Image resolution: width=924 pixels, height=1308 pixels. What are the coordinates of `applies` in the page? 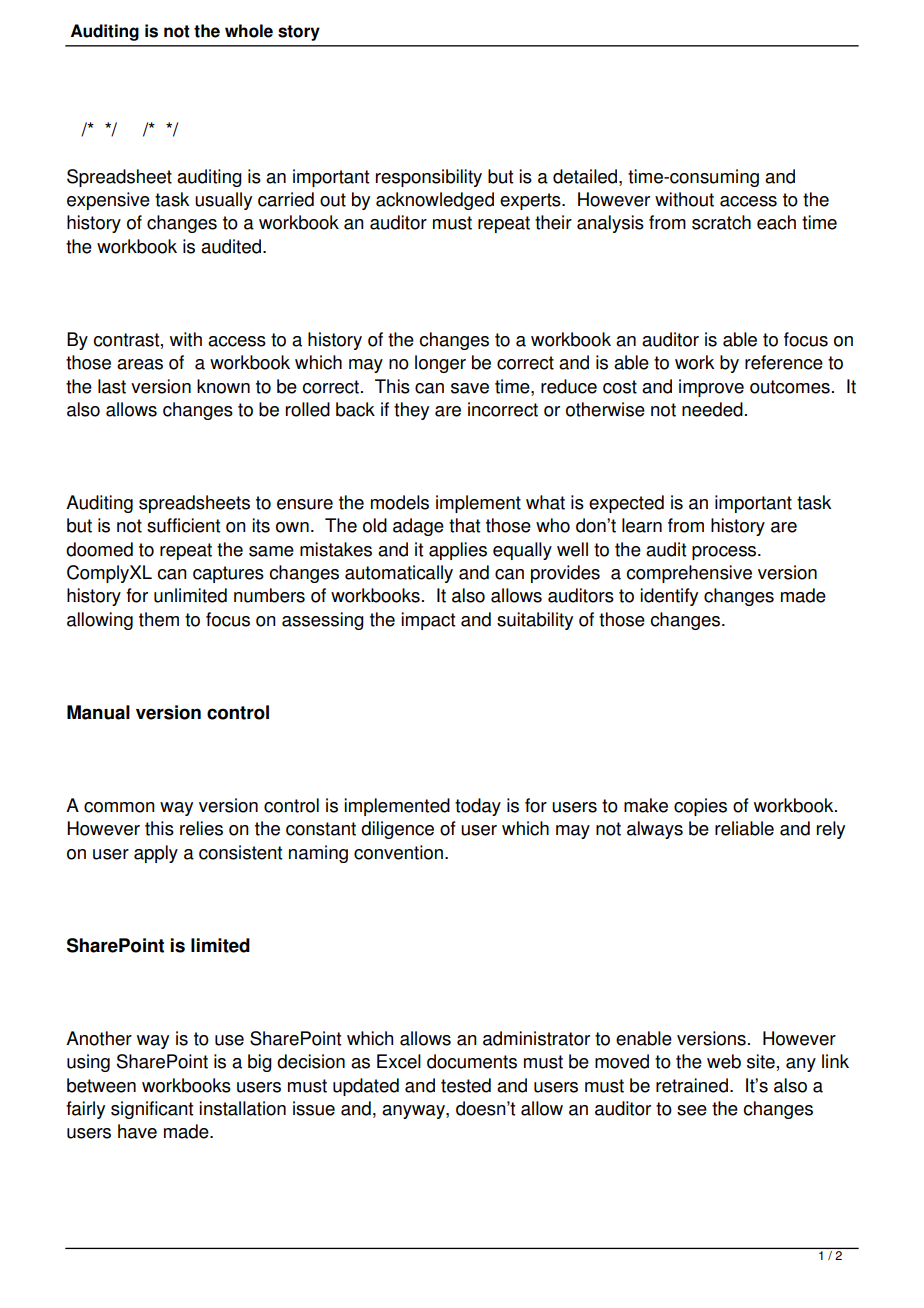 It's located at (458, 551).
